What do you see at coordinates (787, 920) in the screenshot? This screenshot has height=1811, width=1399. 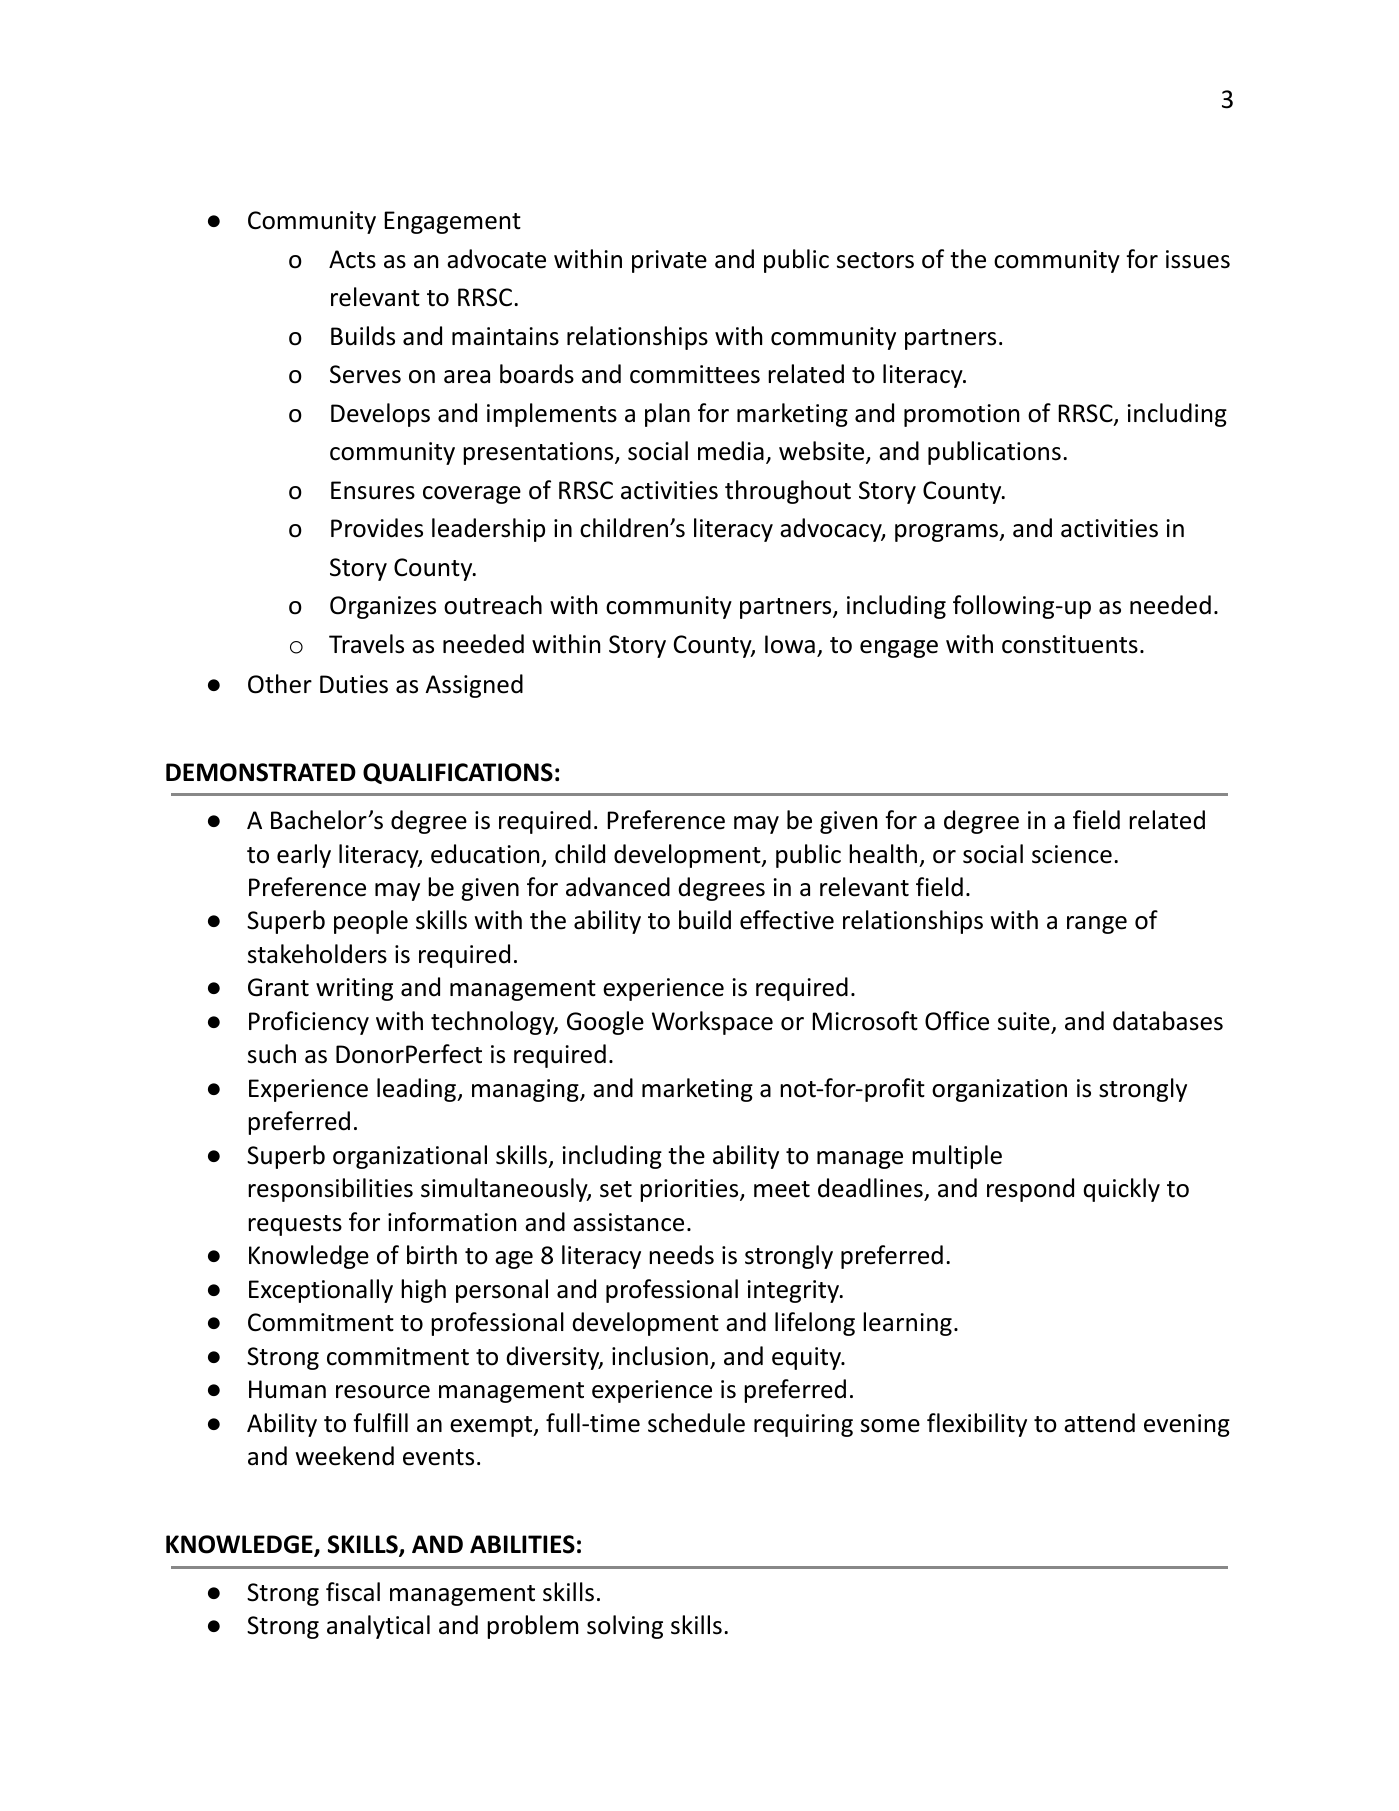 I see `effective` at bounding box center [787, 920].
